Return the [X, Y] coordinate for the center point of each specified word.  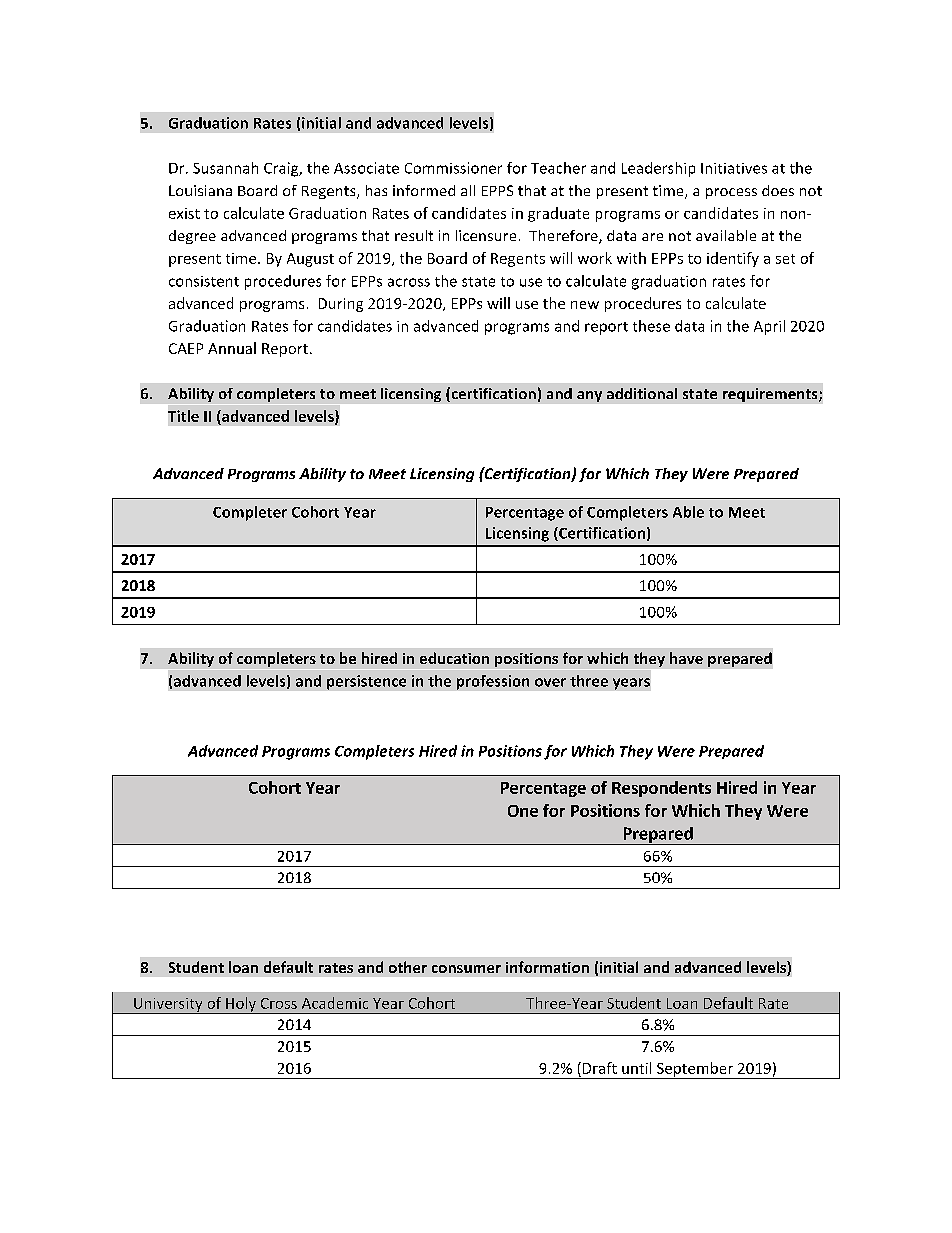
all [468, 190]
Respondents [661, 789]
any [589, 396]
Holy [241, 1005]
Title [183, 416]
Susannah [225, 168]
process [731, 193]
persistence [366, 682]
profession [493, 682]
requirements [771, 395]
